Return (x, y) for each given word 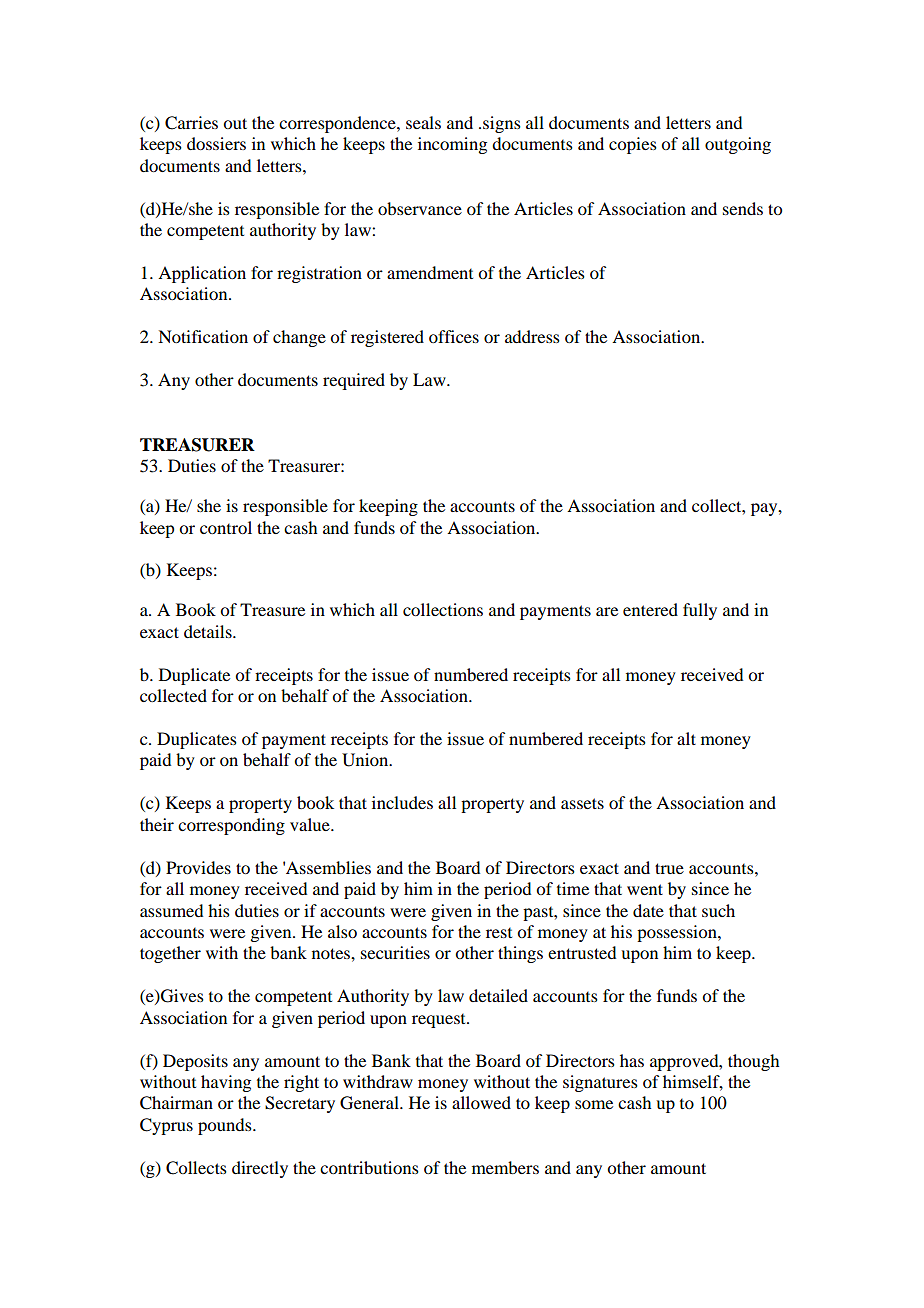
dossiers (216, 143)
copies (633, 145)
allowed (481, 1102)
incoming (452, 145)
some (594, 1104)
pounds (226, 1126)
